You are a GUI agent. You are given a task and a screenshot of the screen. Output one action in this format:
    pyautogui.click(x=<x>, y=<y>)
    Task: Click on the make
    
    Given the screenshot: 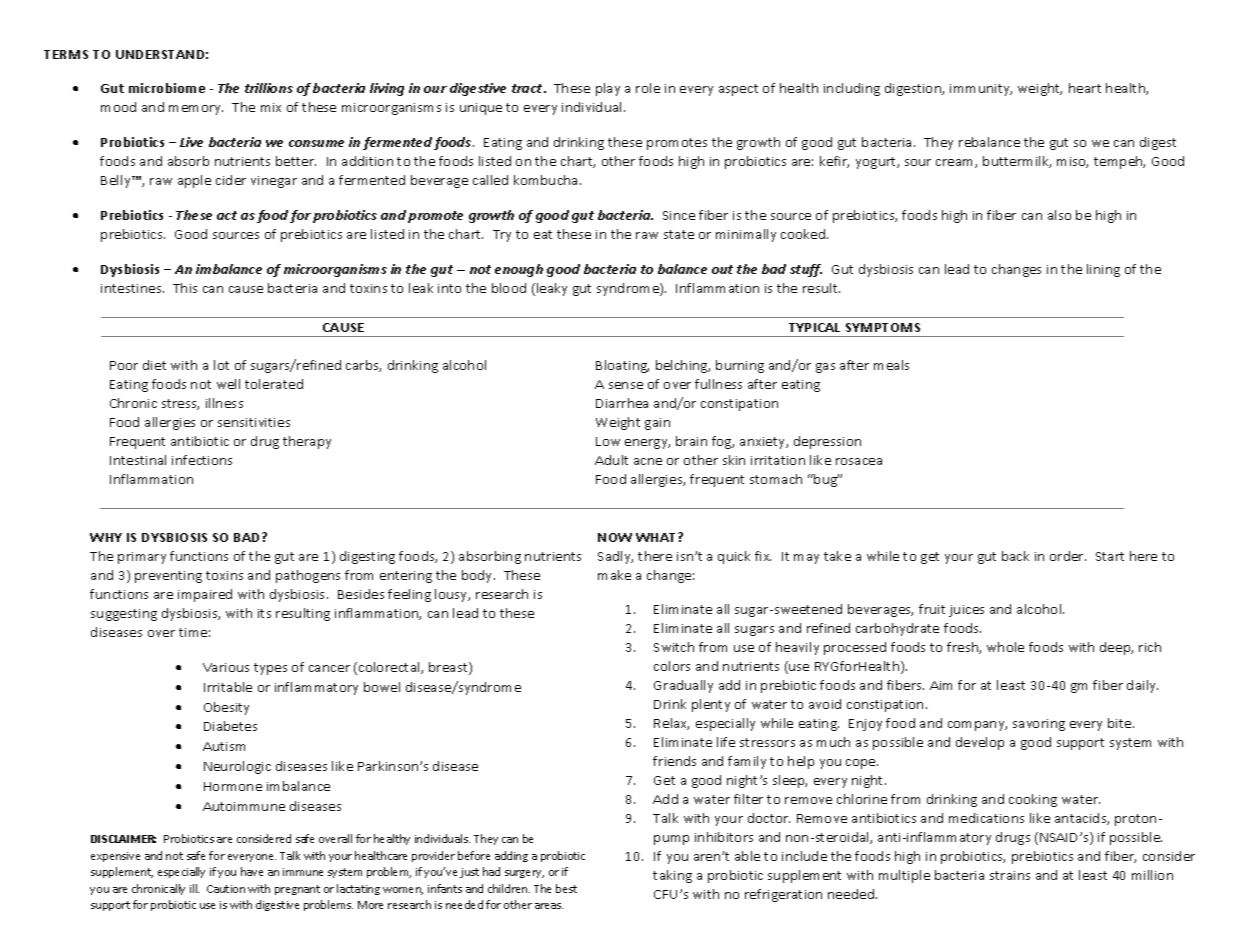 What is the action you would take?
    pyautogui.click(x=614, y=575)
